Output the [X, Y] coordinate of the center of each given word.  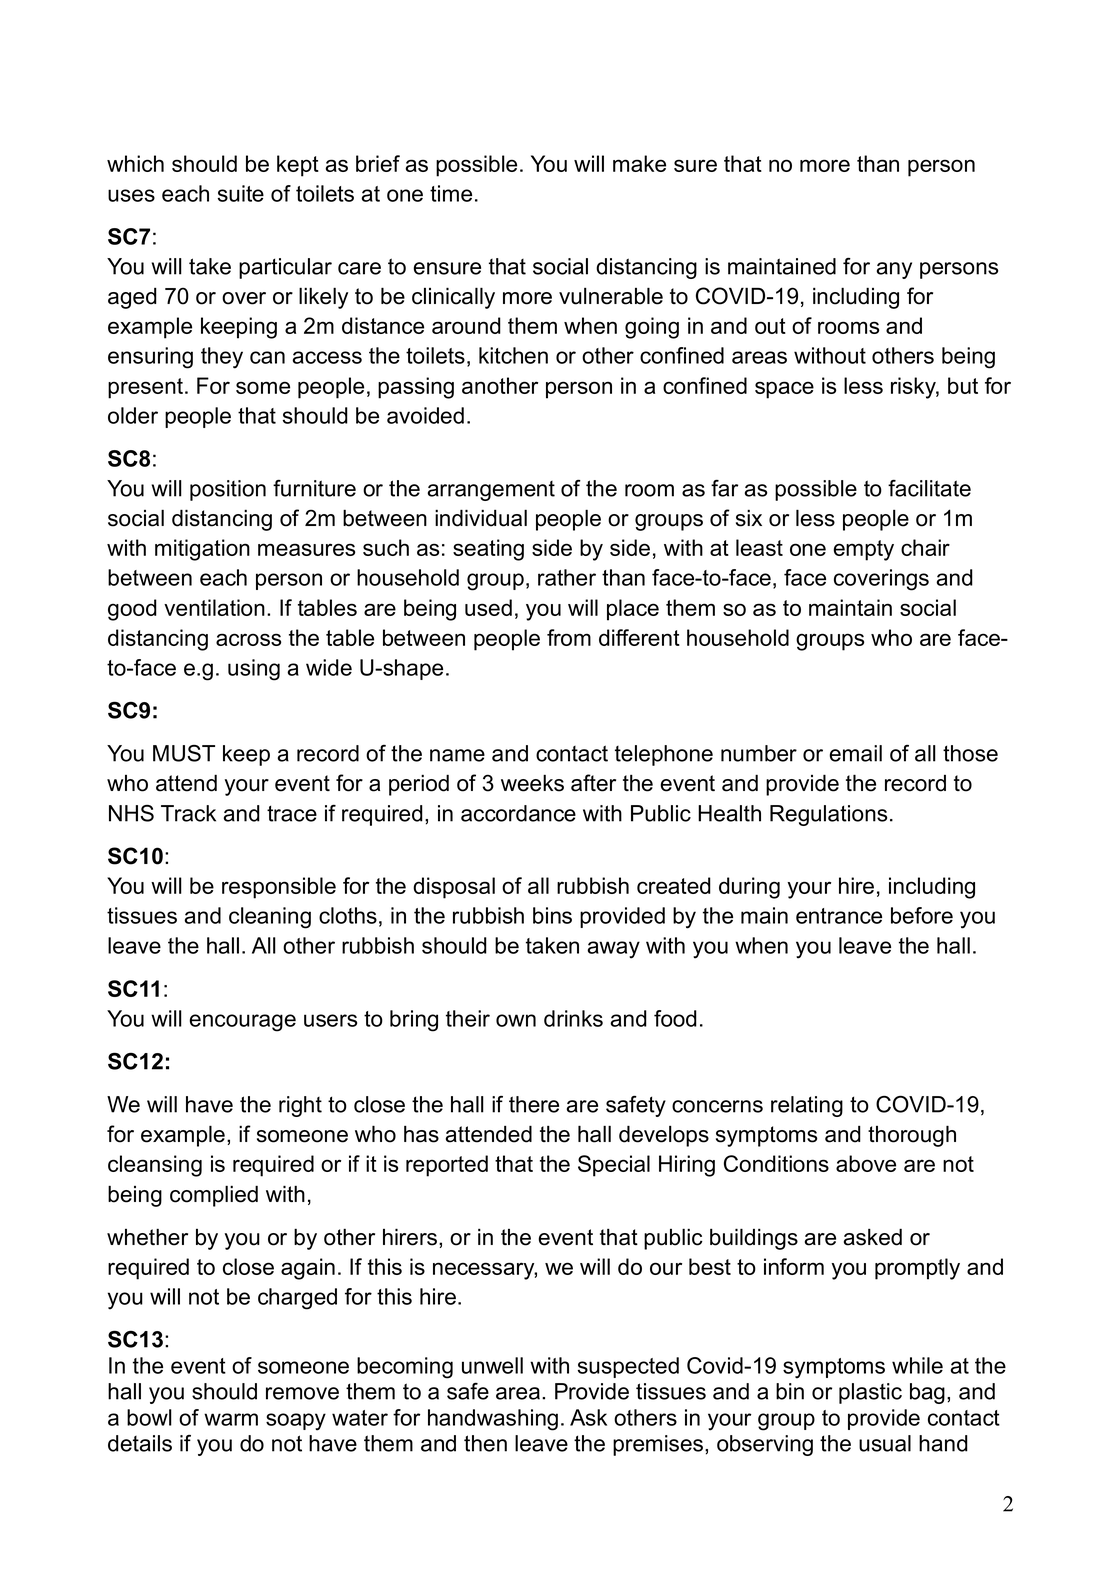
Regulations [828, 815]
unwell [492, 1365]
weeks [532, 783]
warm [231, 1419]
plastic [870, 1393]
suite [241, 193]
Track [188, 813]
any [894, 270]
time [451, 193]
